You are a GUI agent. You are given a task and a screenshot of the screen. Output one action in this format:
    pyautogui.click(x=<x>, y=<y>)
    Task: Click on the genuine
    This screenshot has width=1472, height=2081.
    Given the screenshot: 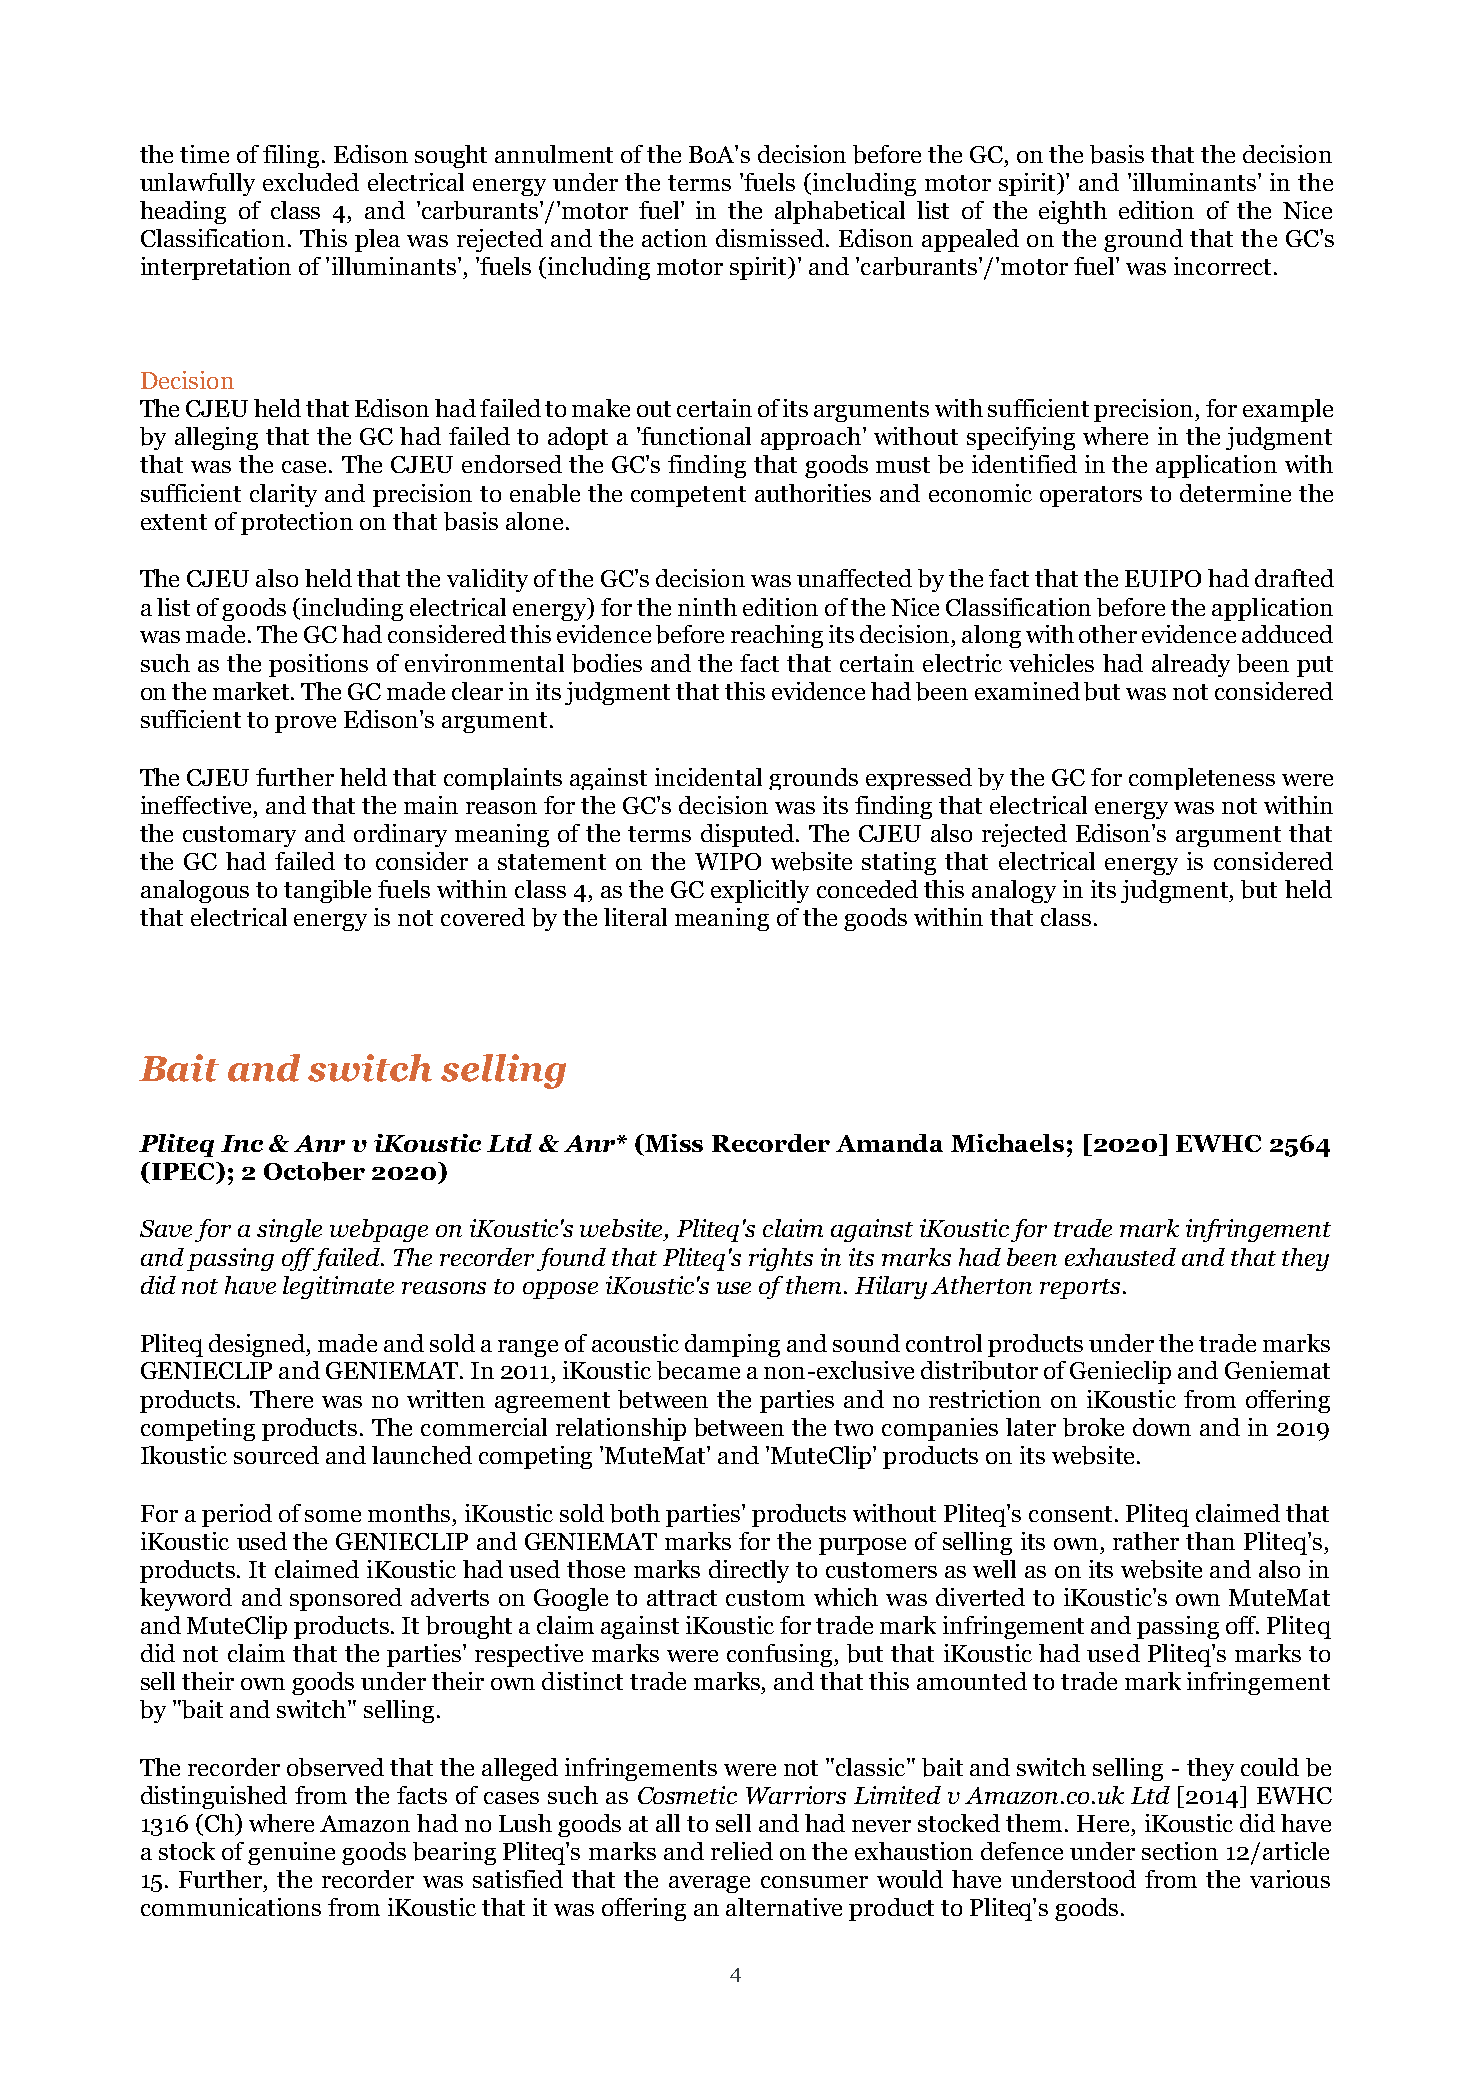 What is the action you would take?
    pyautogui.click(x=291, y=1853)
